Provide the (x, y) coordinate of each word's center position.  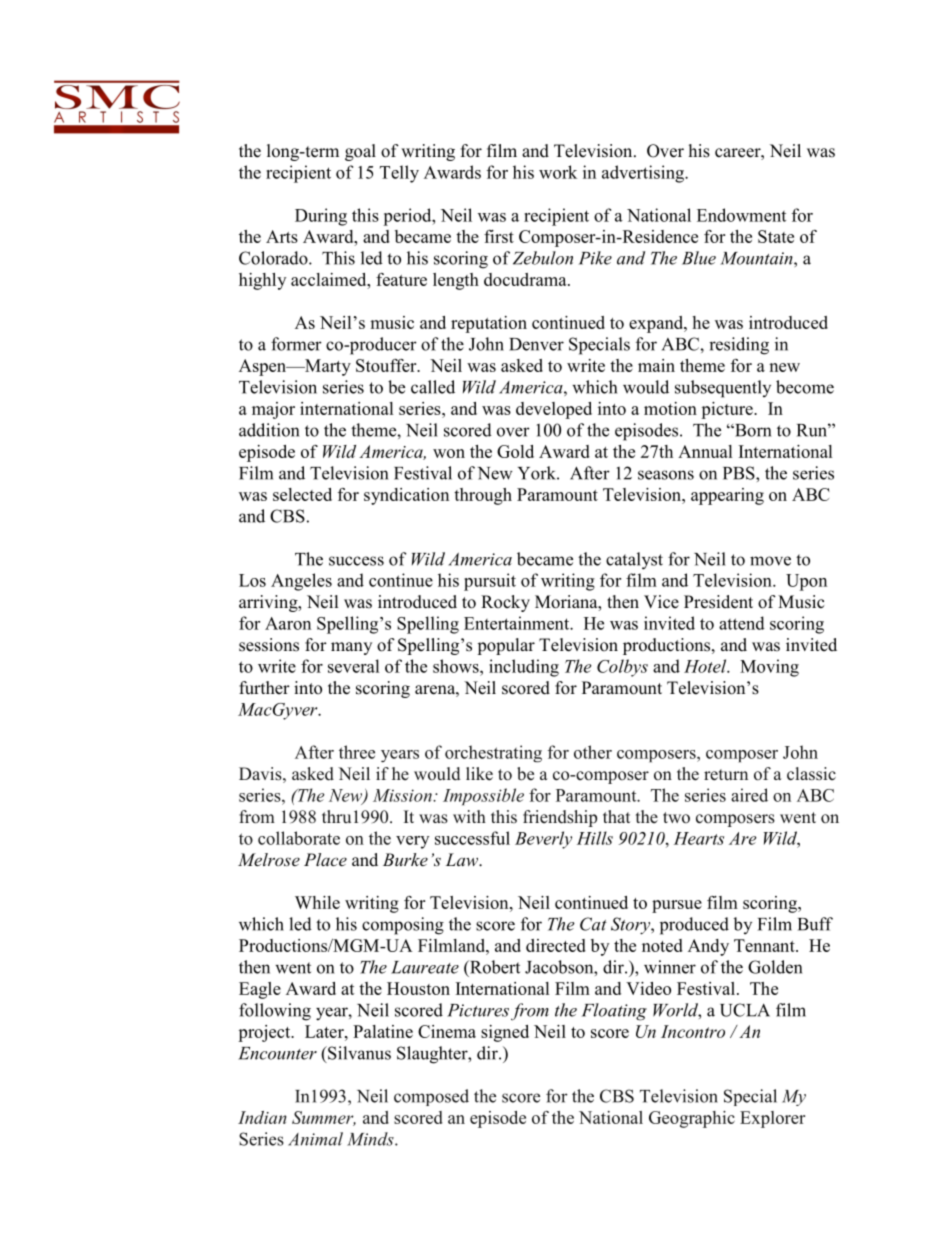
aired (749, 795)
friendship (560, 818)
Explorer (772, 1119)
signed (505, 1033)
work (558, 172)
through (483, 496)
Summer (324, 1118)
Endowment (741, 215)
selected (302, 494)
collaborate (299, 838)
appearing (727, 496)
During (321, 217)
